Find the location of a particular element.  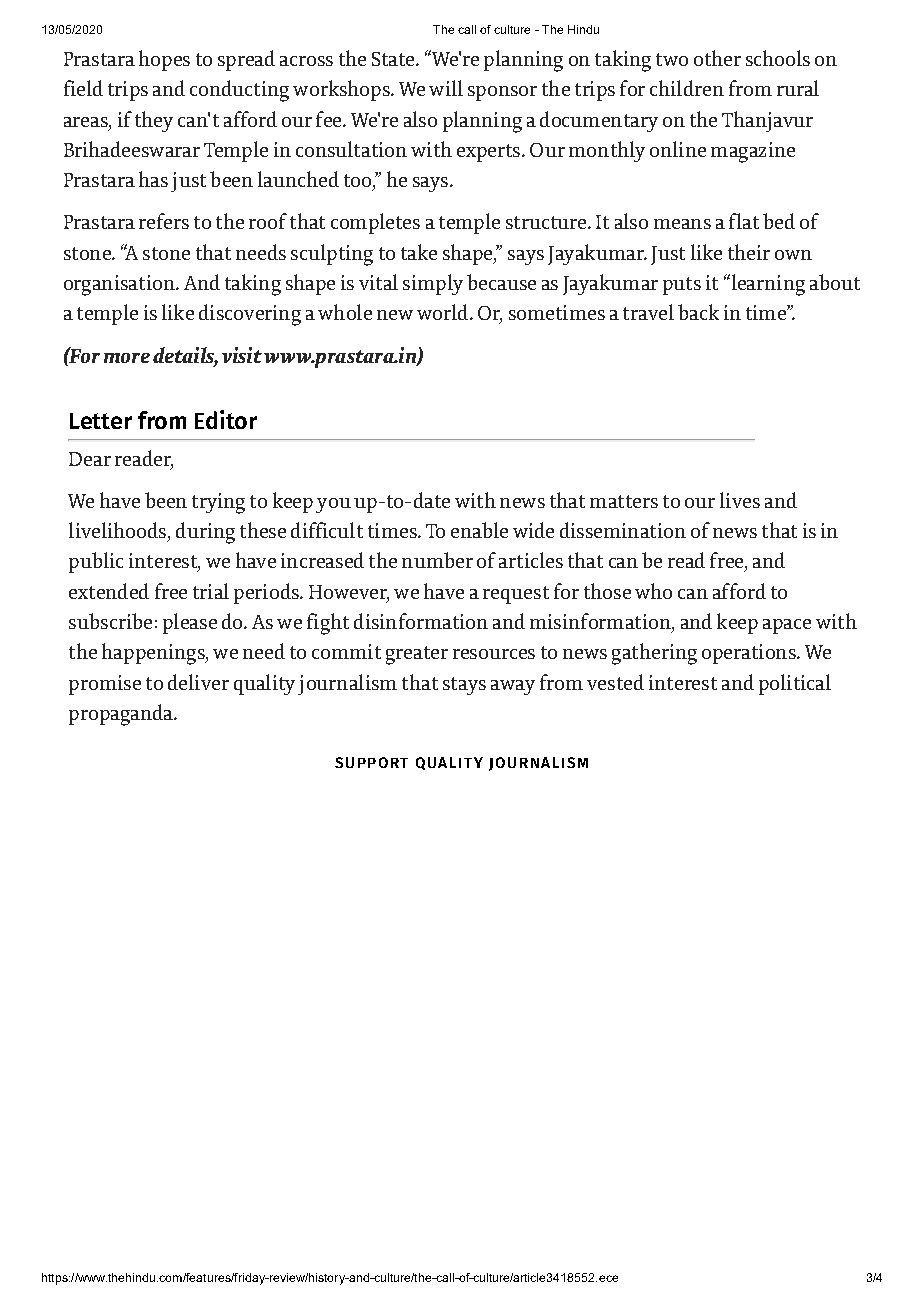

hopes is located at coordinates (164, 60).
